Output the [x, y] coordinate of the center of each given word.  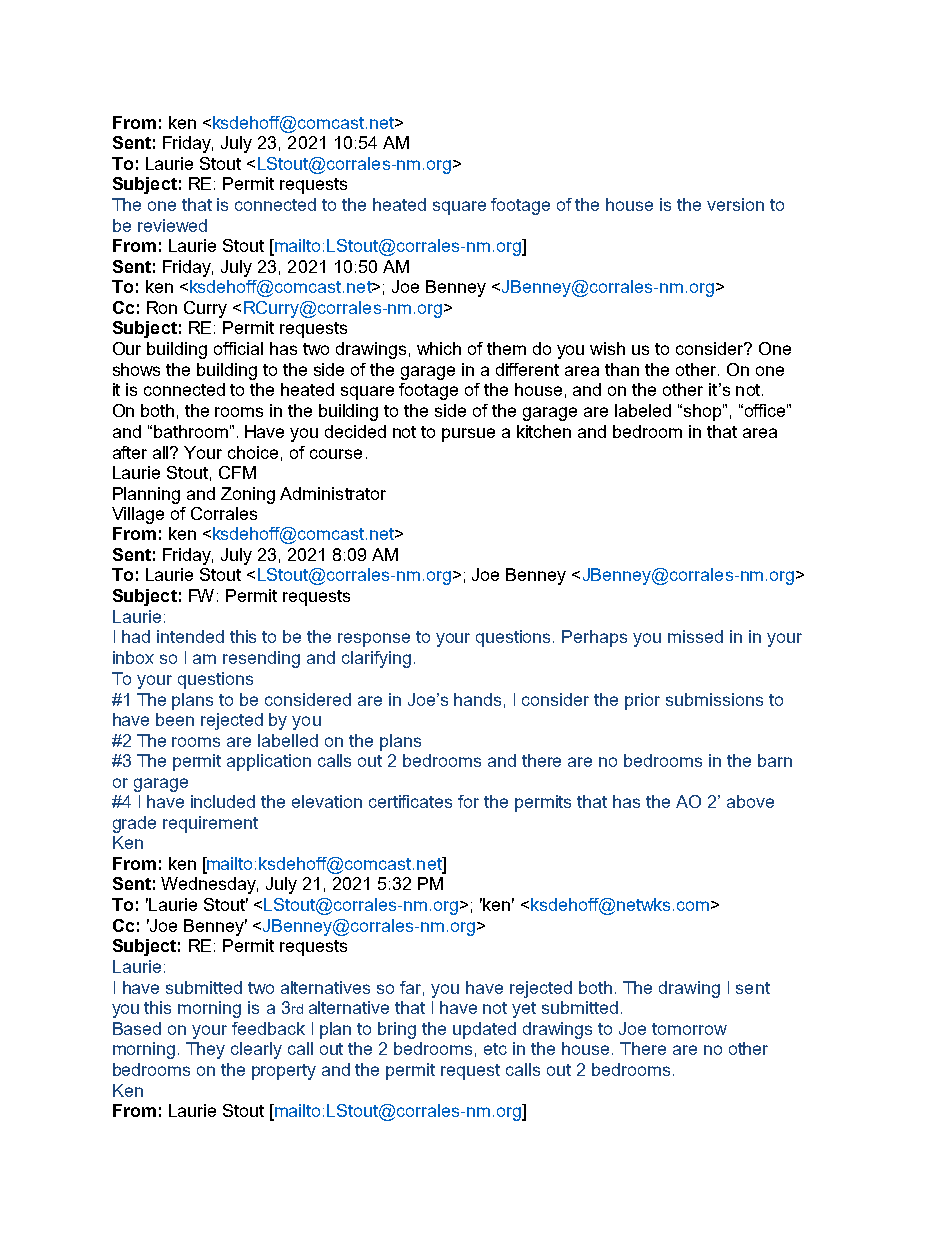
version [735, 204]
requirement [210, 824]
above [750, 801]
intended [190, 636]
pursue [468, 435]
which [439, 348]
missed [695, 636]
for [468, 801]
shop [701, 412]
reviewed [172, 225]
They [205, 1050]
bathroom [191, 431]
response [374, 640]
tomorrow [689, 1029]
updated [484, 1030]
